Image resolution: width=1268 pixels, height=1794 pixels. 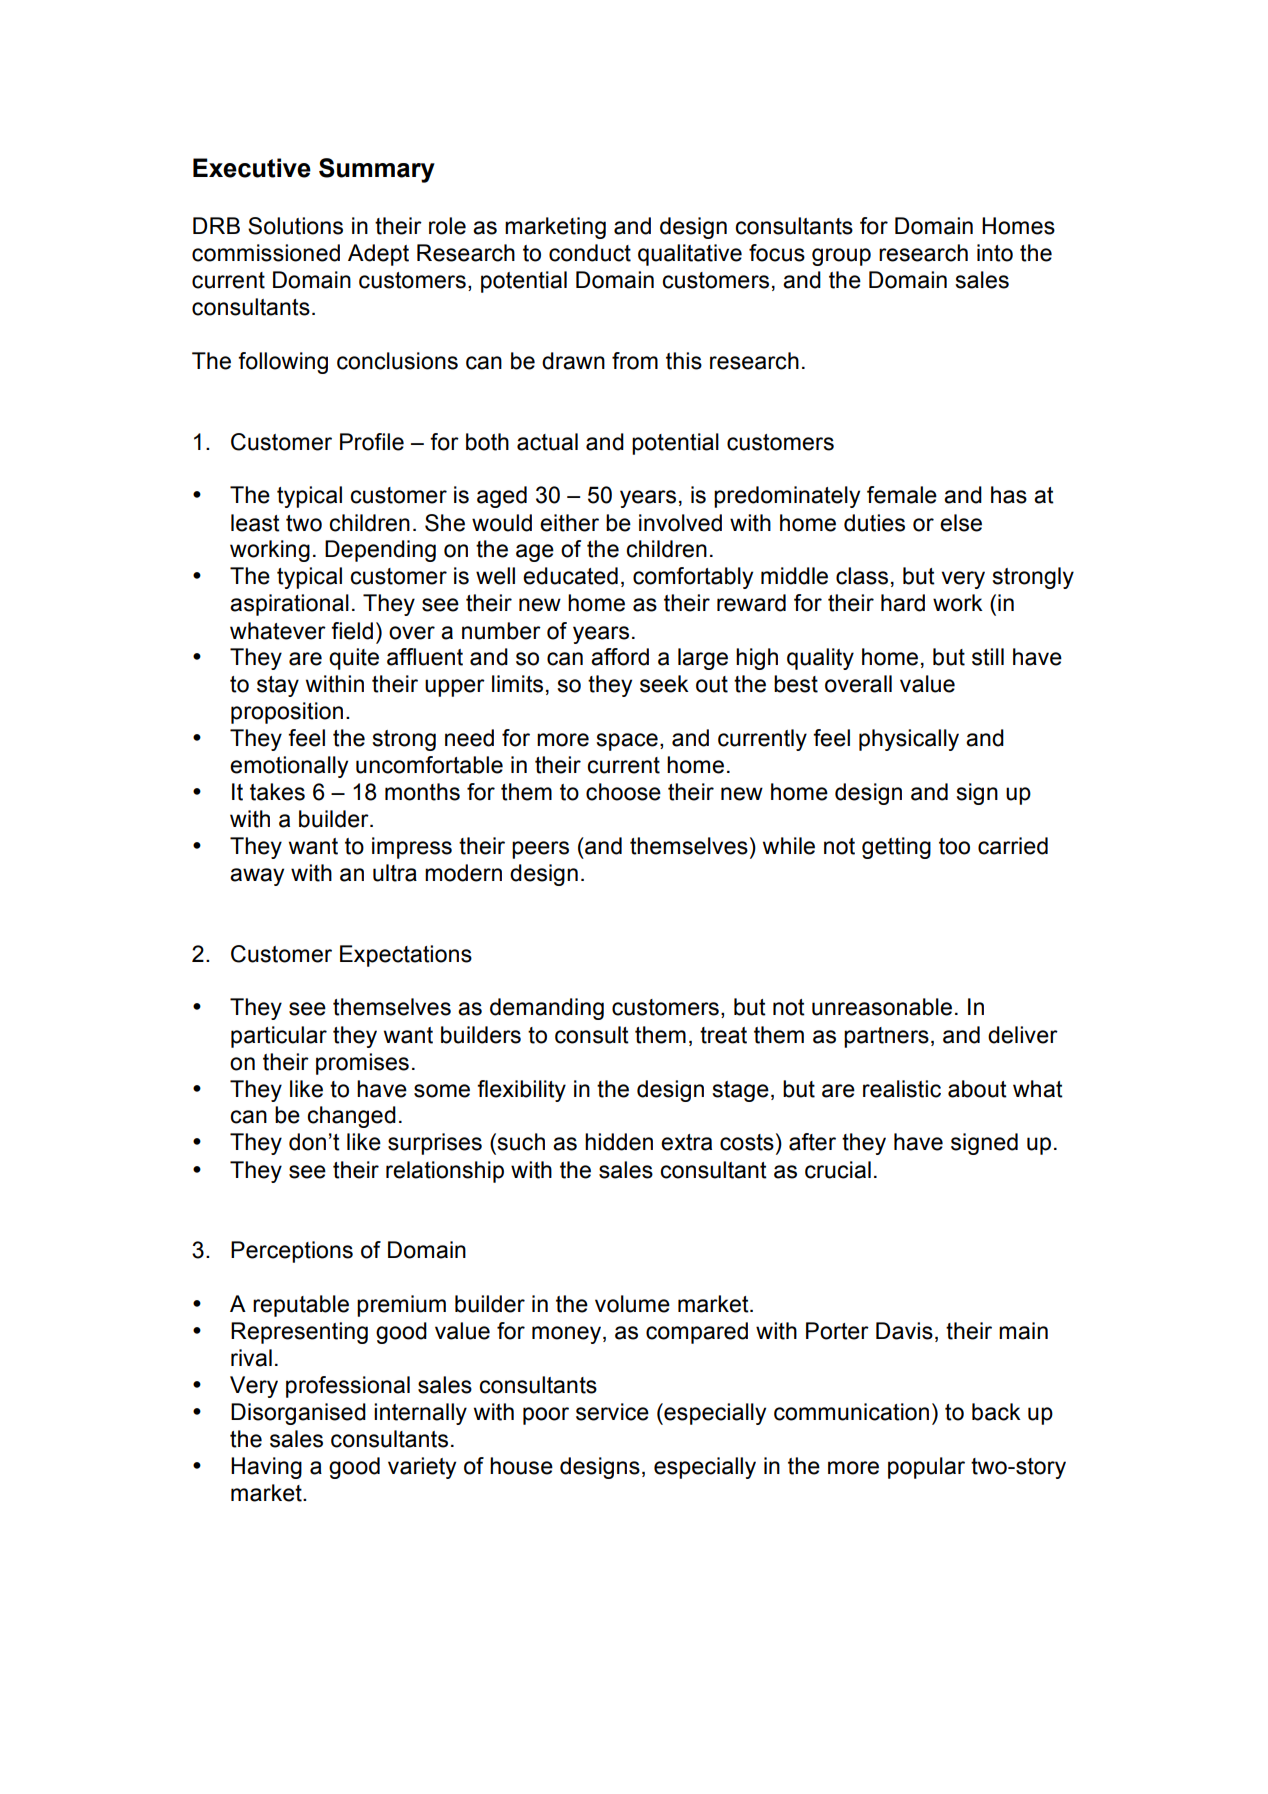 What do you see at coordinates (298, 1414) in the screenshot?
I see `Disorganised` at bounding box center [298, 1414].
